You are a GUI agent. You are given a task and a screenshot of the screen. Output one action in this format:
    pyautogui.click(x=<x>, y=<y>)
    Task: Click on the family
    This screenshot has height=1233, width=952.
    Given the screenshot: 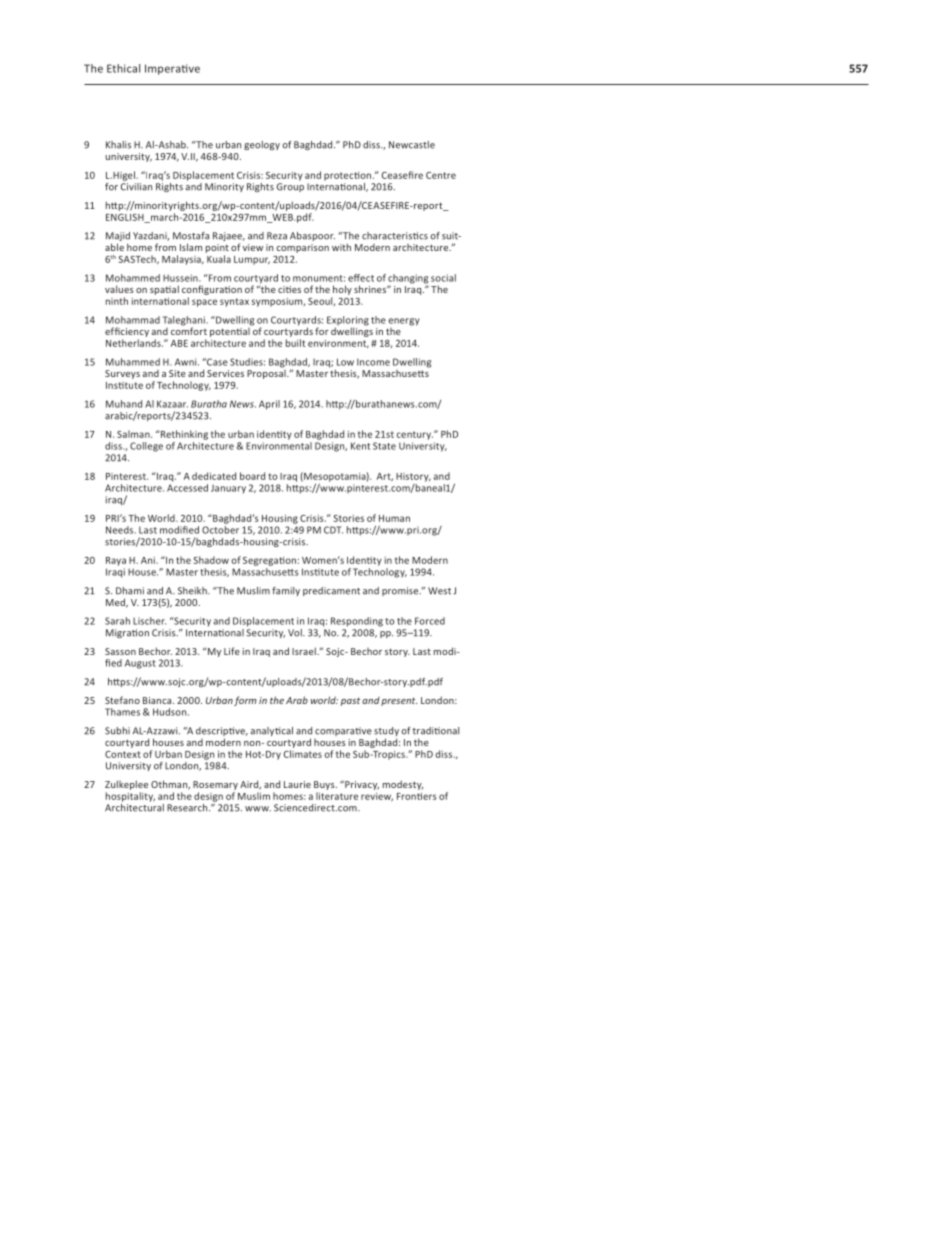 What is the action you would take?
    pyautogui.click(x=286, y=591)
